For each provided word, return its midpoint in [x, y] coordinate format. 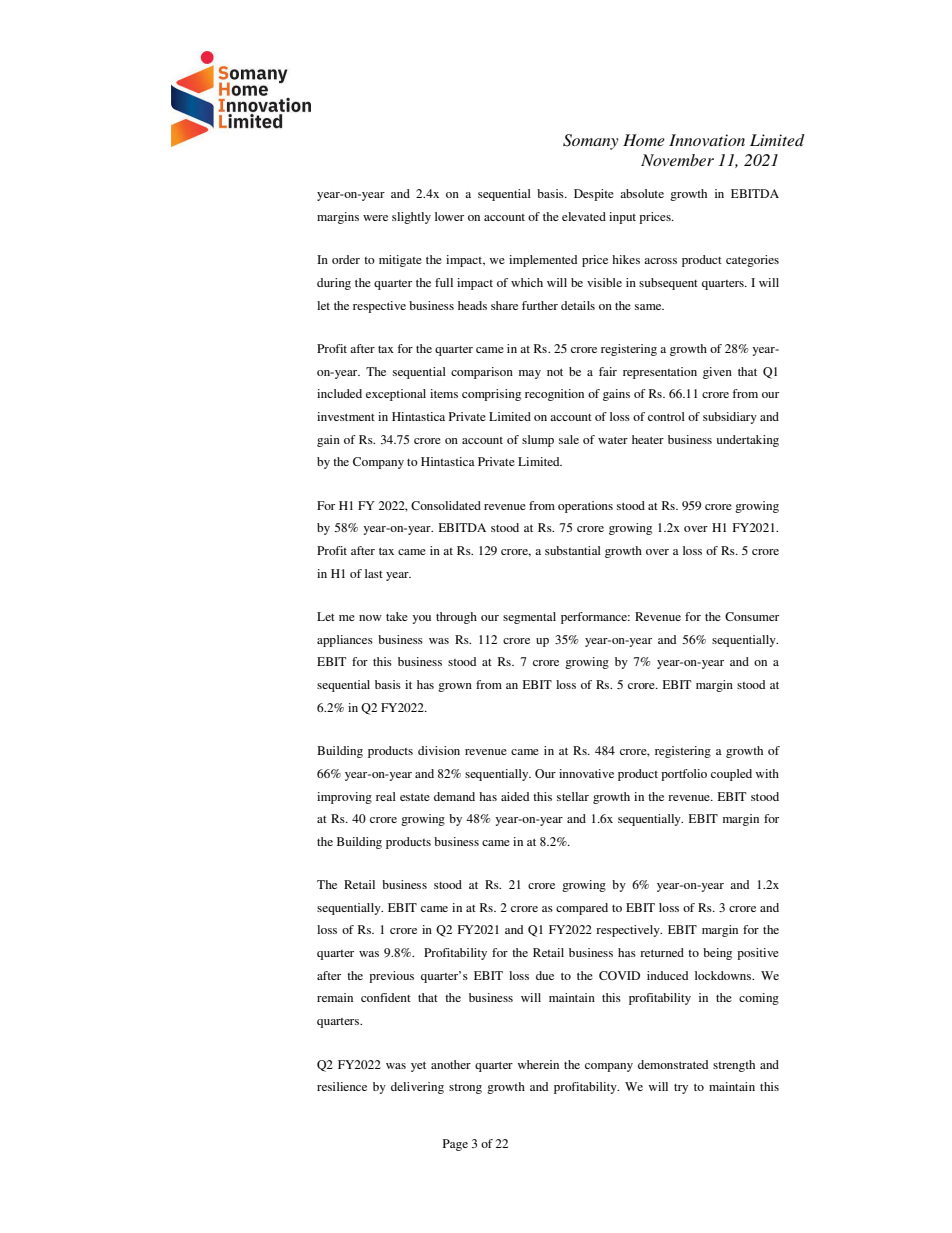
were [375, 218]
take [397, 616]
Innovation [707, 140]
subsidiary [730, 418]
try [681, 1089]
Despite [594, 195]
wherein [538, 1064]
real [386, 796]
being [717, 954]
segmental [529, 618]
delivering [417, 1088]
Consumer [752, 616]
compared [582, 909]
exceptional [396, 395]
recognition [554, 395]
